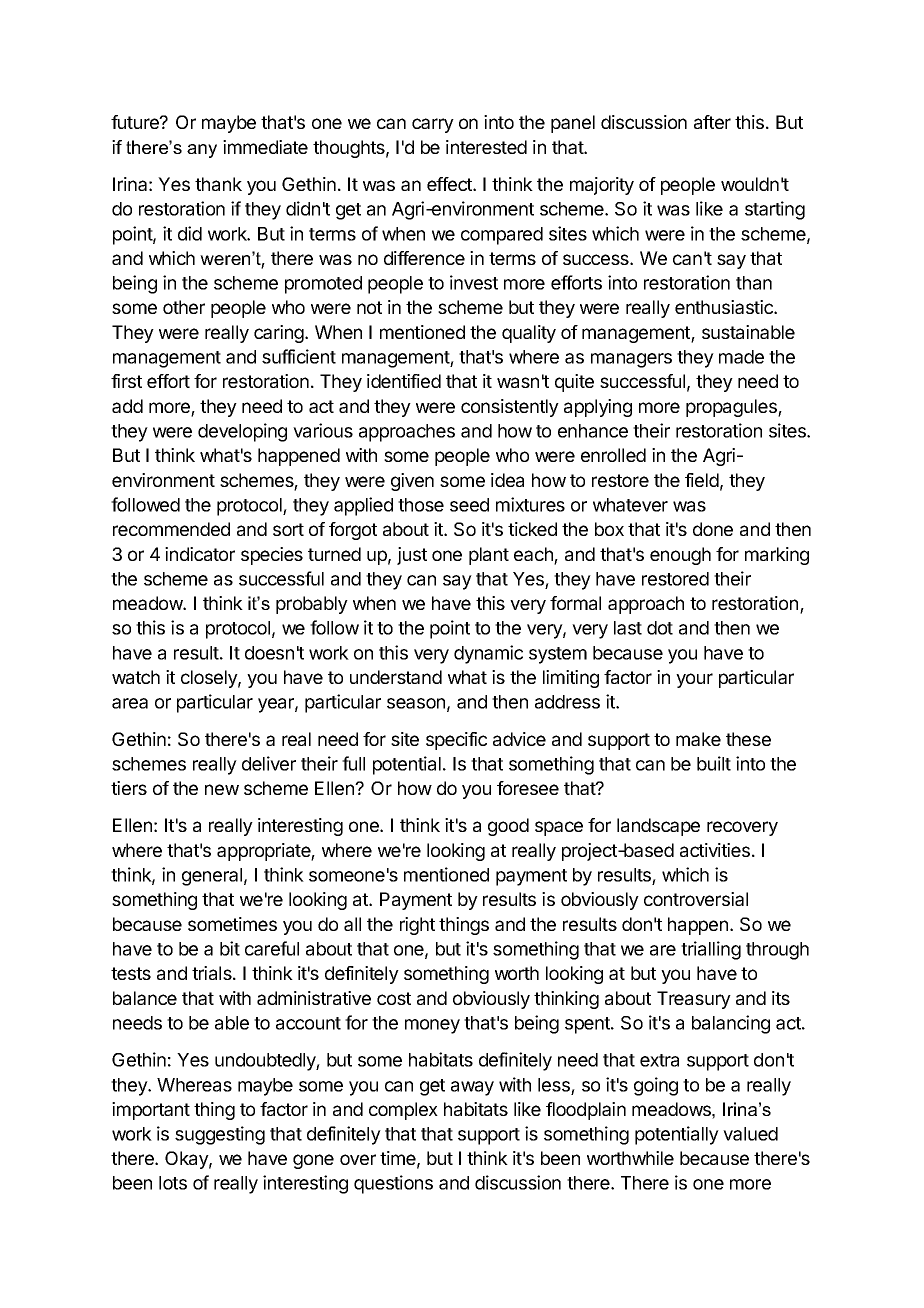 Image resolution: width=924 pixels, height=1308 pixels. I want to click on seed, so click(469, 505).
